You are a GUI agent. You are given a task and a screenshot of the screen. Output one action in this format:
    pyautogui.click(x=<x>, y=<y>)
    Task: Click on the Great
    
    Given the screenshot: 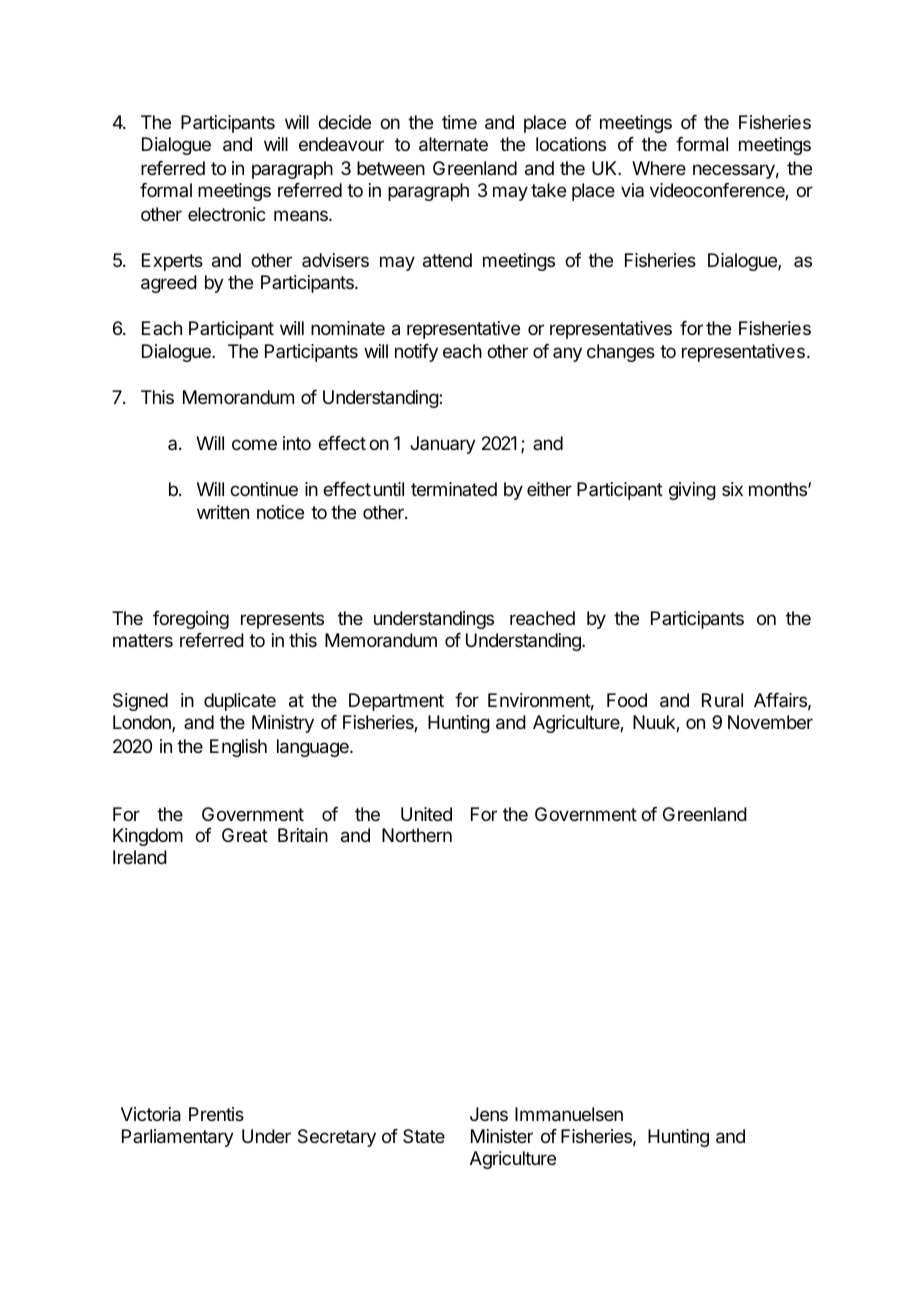 What is the action you would take?
    pyautogui.click(x=245, y=835)
